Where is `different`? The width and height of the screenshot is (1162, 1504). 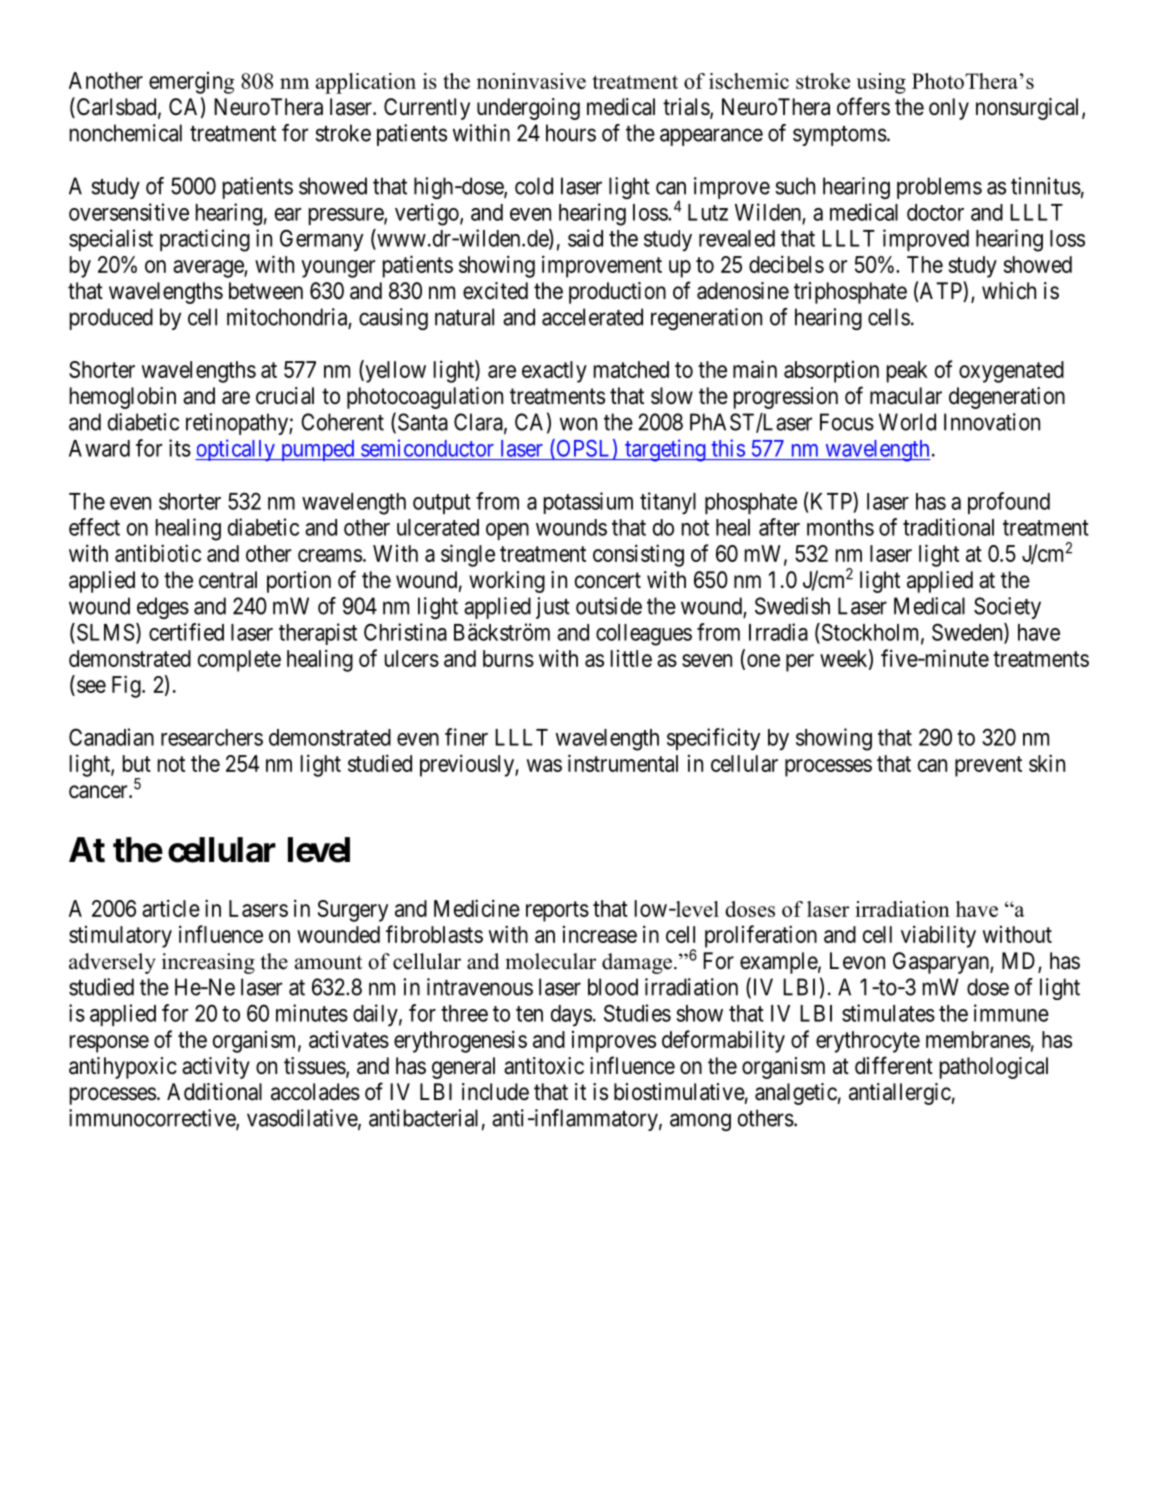 different is located at coordinates (894, 1065).
